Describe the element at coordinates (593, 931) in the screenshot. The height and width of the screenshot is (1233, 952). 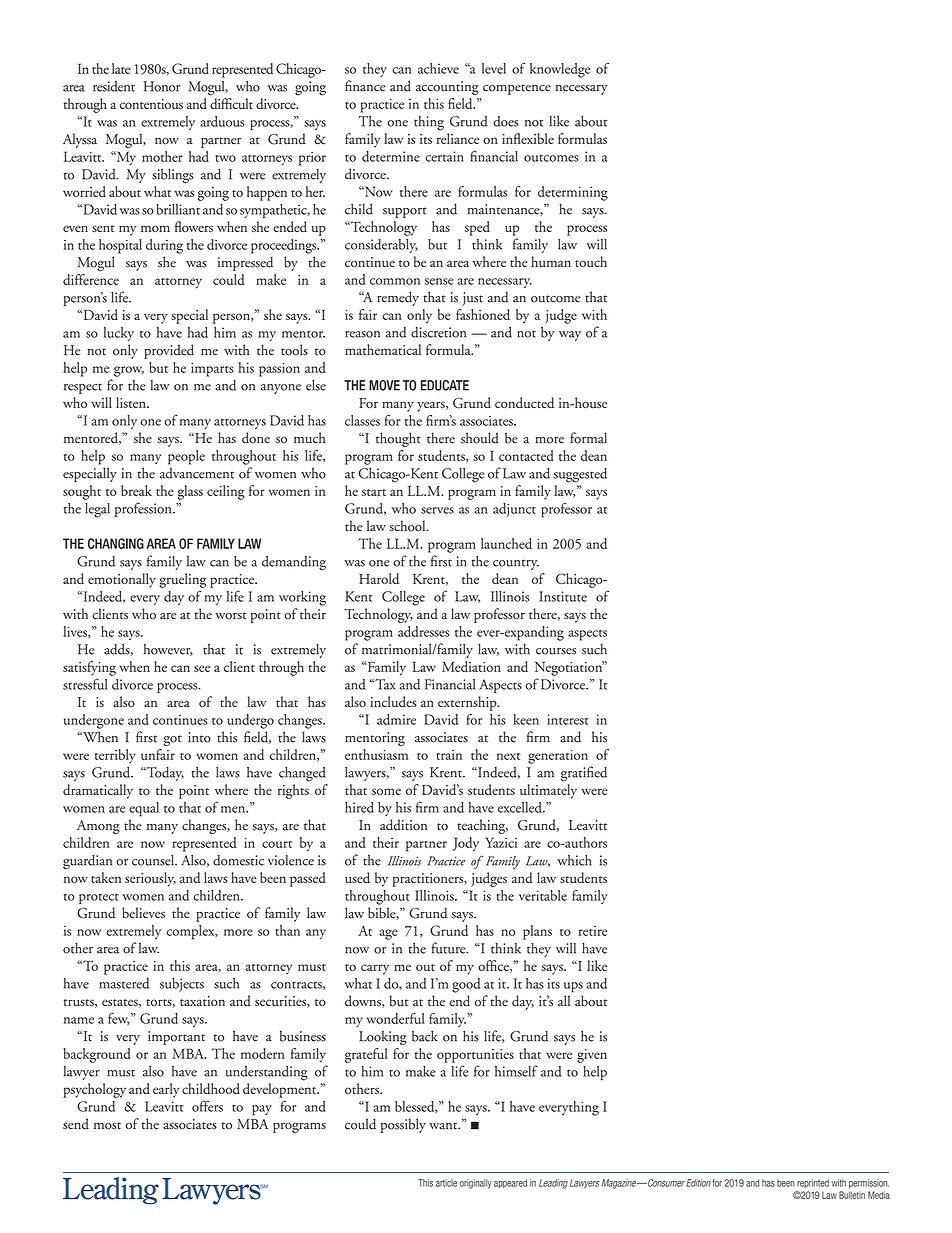
I see `retire` at that location.
